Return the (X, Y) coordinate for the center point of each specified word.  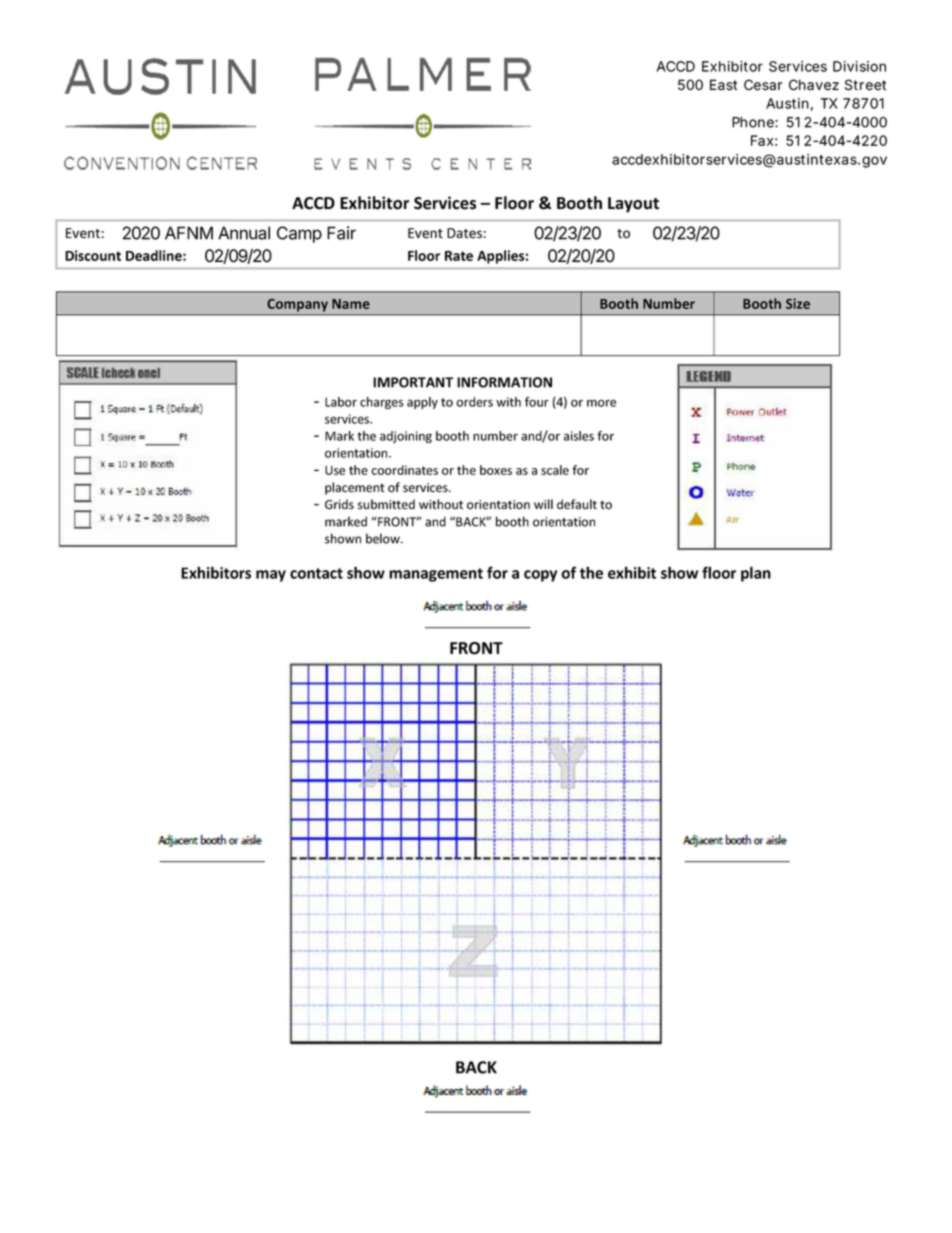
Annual (244, 233)
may (271, 576)
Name (351, 304)
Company (297, 305)
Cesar (763, 85)
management (436, 575)
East (723, 85)
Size (798, 303)
